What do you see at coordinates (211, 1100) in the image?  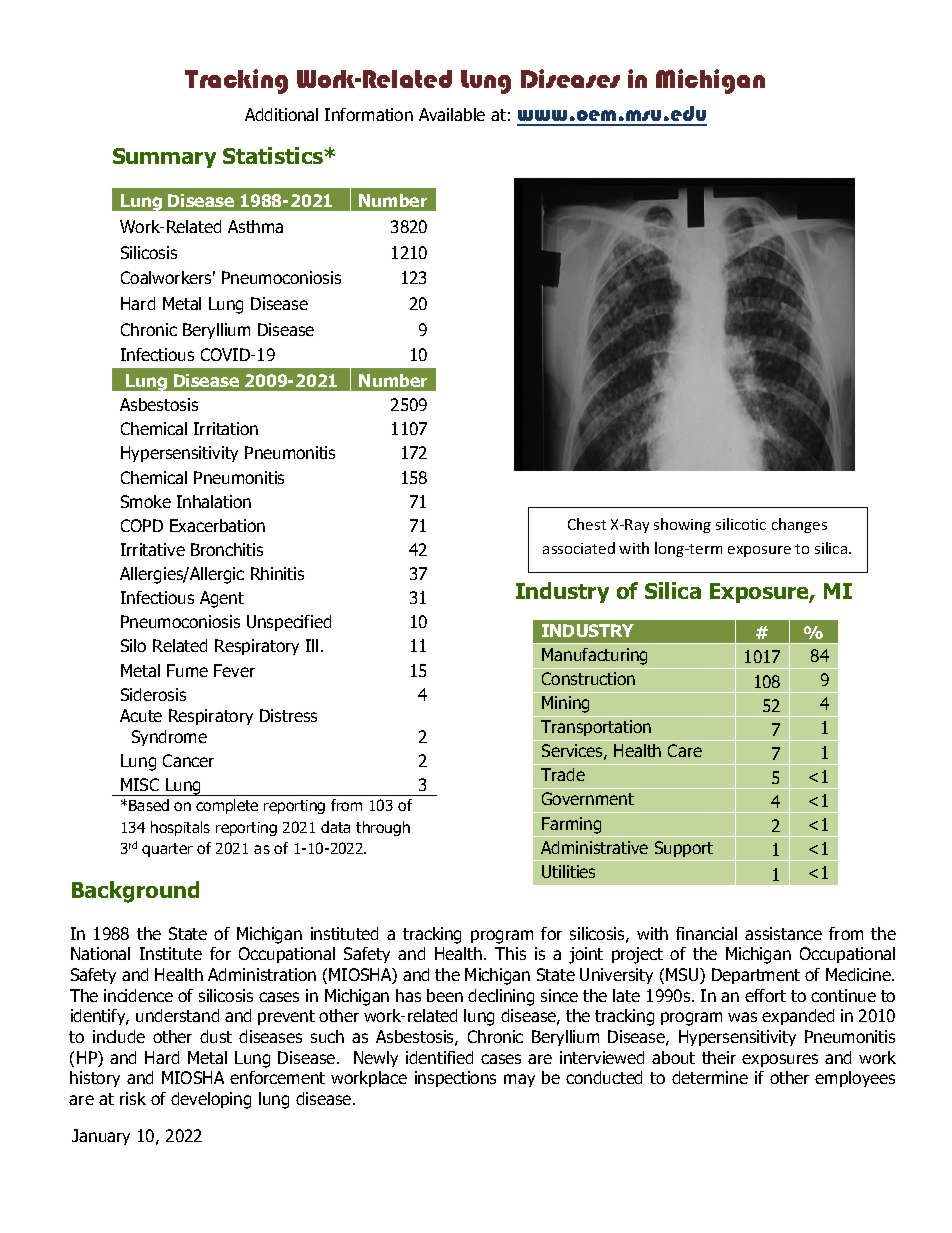 I see `developing` at bounding box center [211, 1100].
